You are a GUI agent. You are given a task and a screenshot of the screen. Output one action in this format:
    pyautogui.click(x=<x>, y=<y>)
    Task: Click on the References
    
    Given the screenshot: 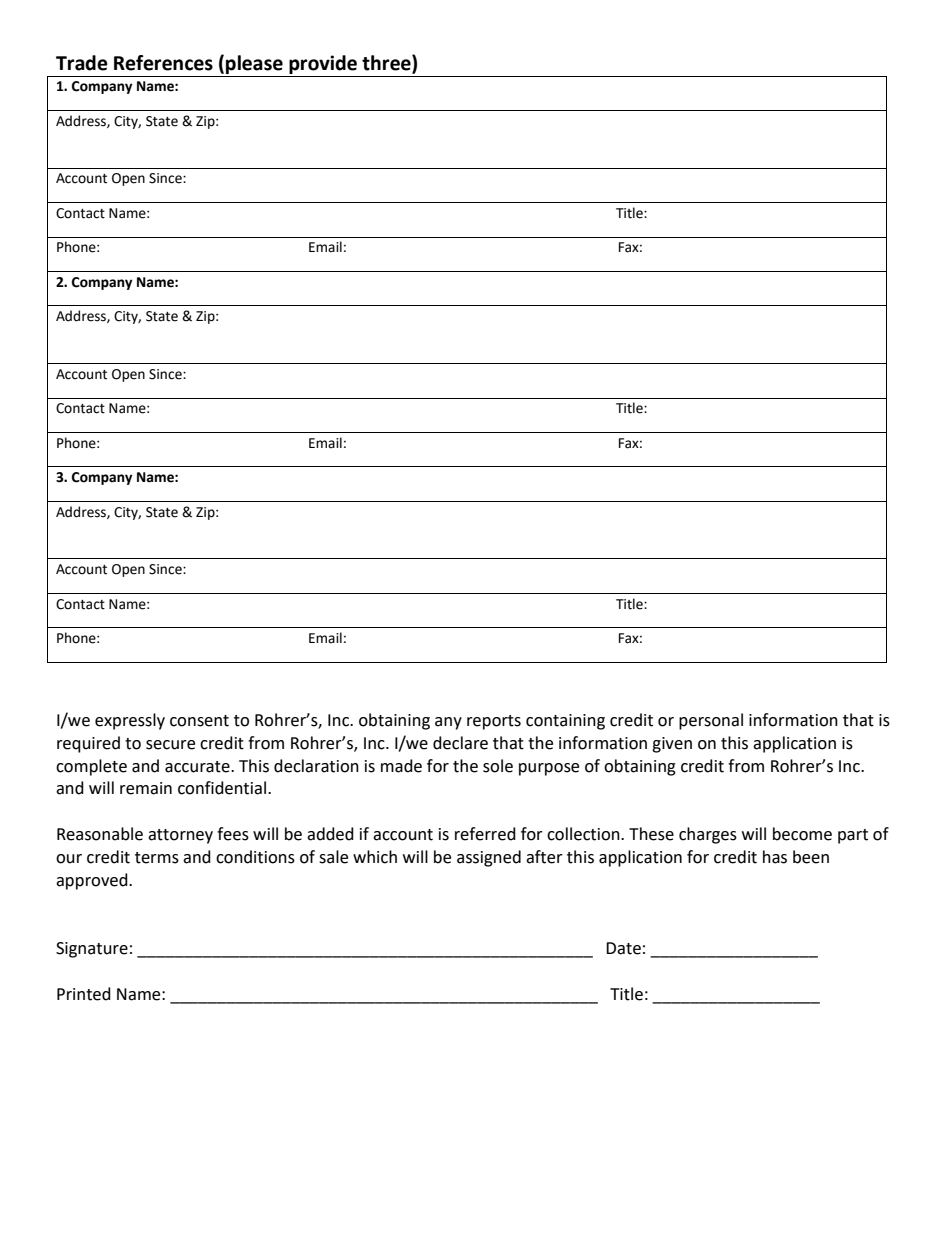 What is the action you would take?
    pyautogui.click(x=163, y=63)
